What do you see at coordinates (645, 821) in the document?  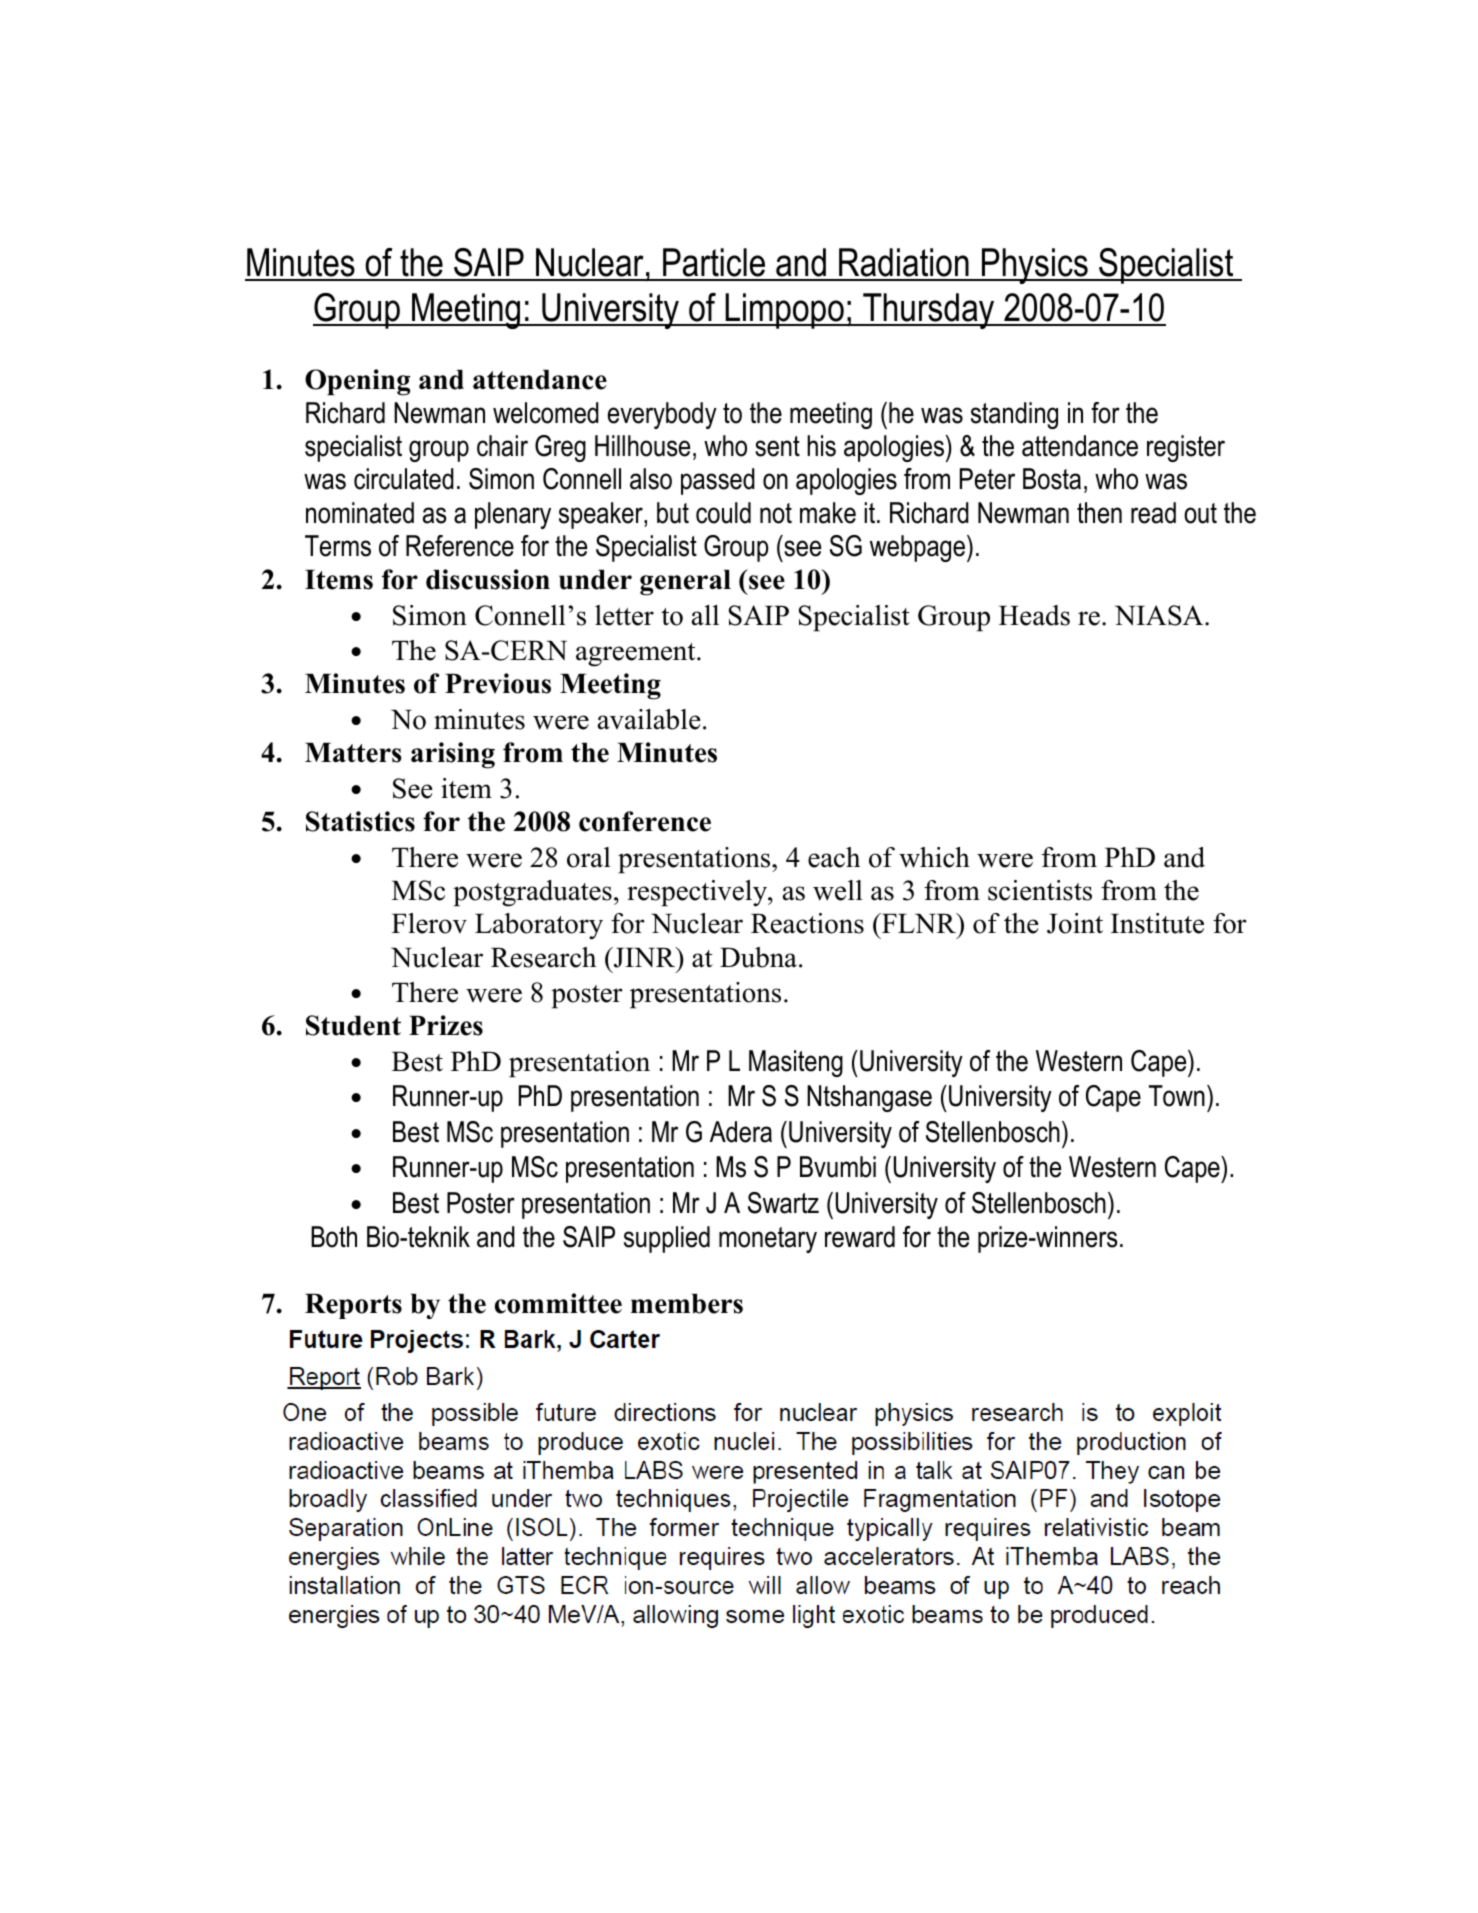 I see `conference` at bounding box center [645, 821].
